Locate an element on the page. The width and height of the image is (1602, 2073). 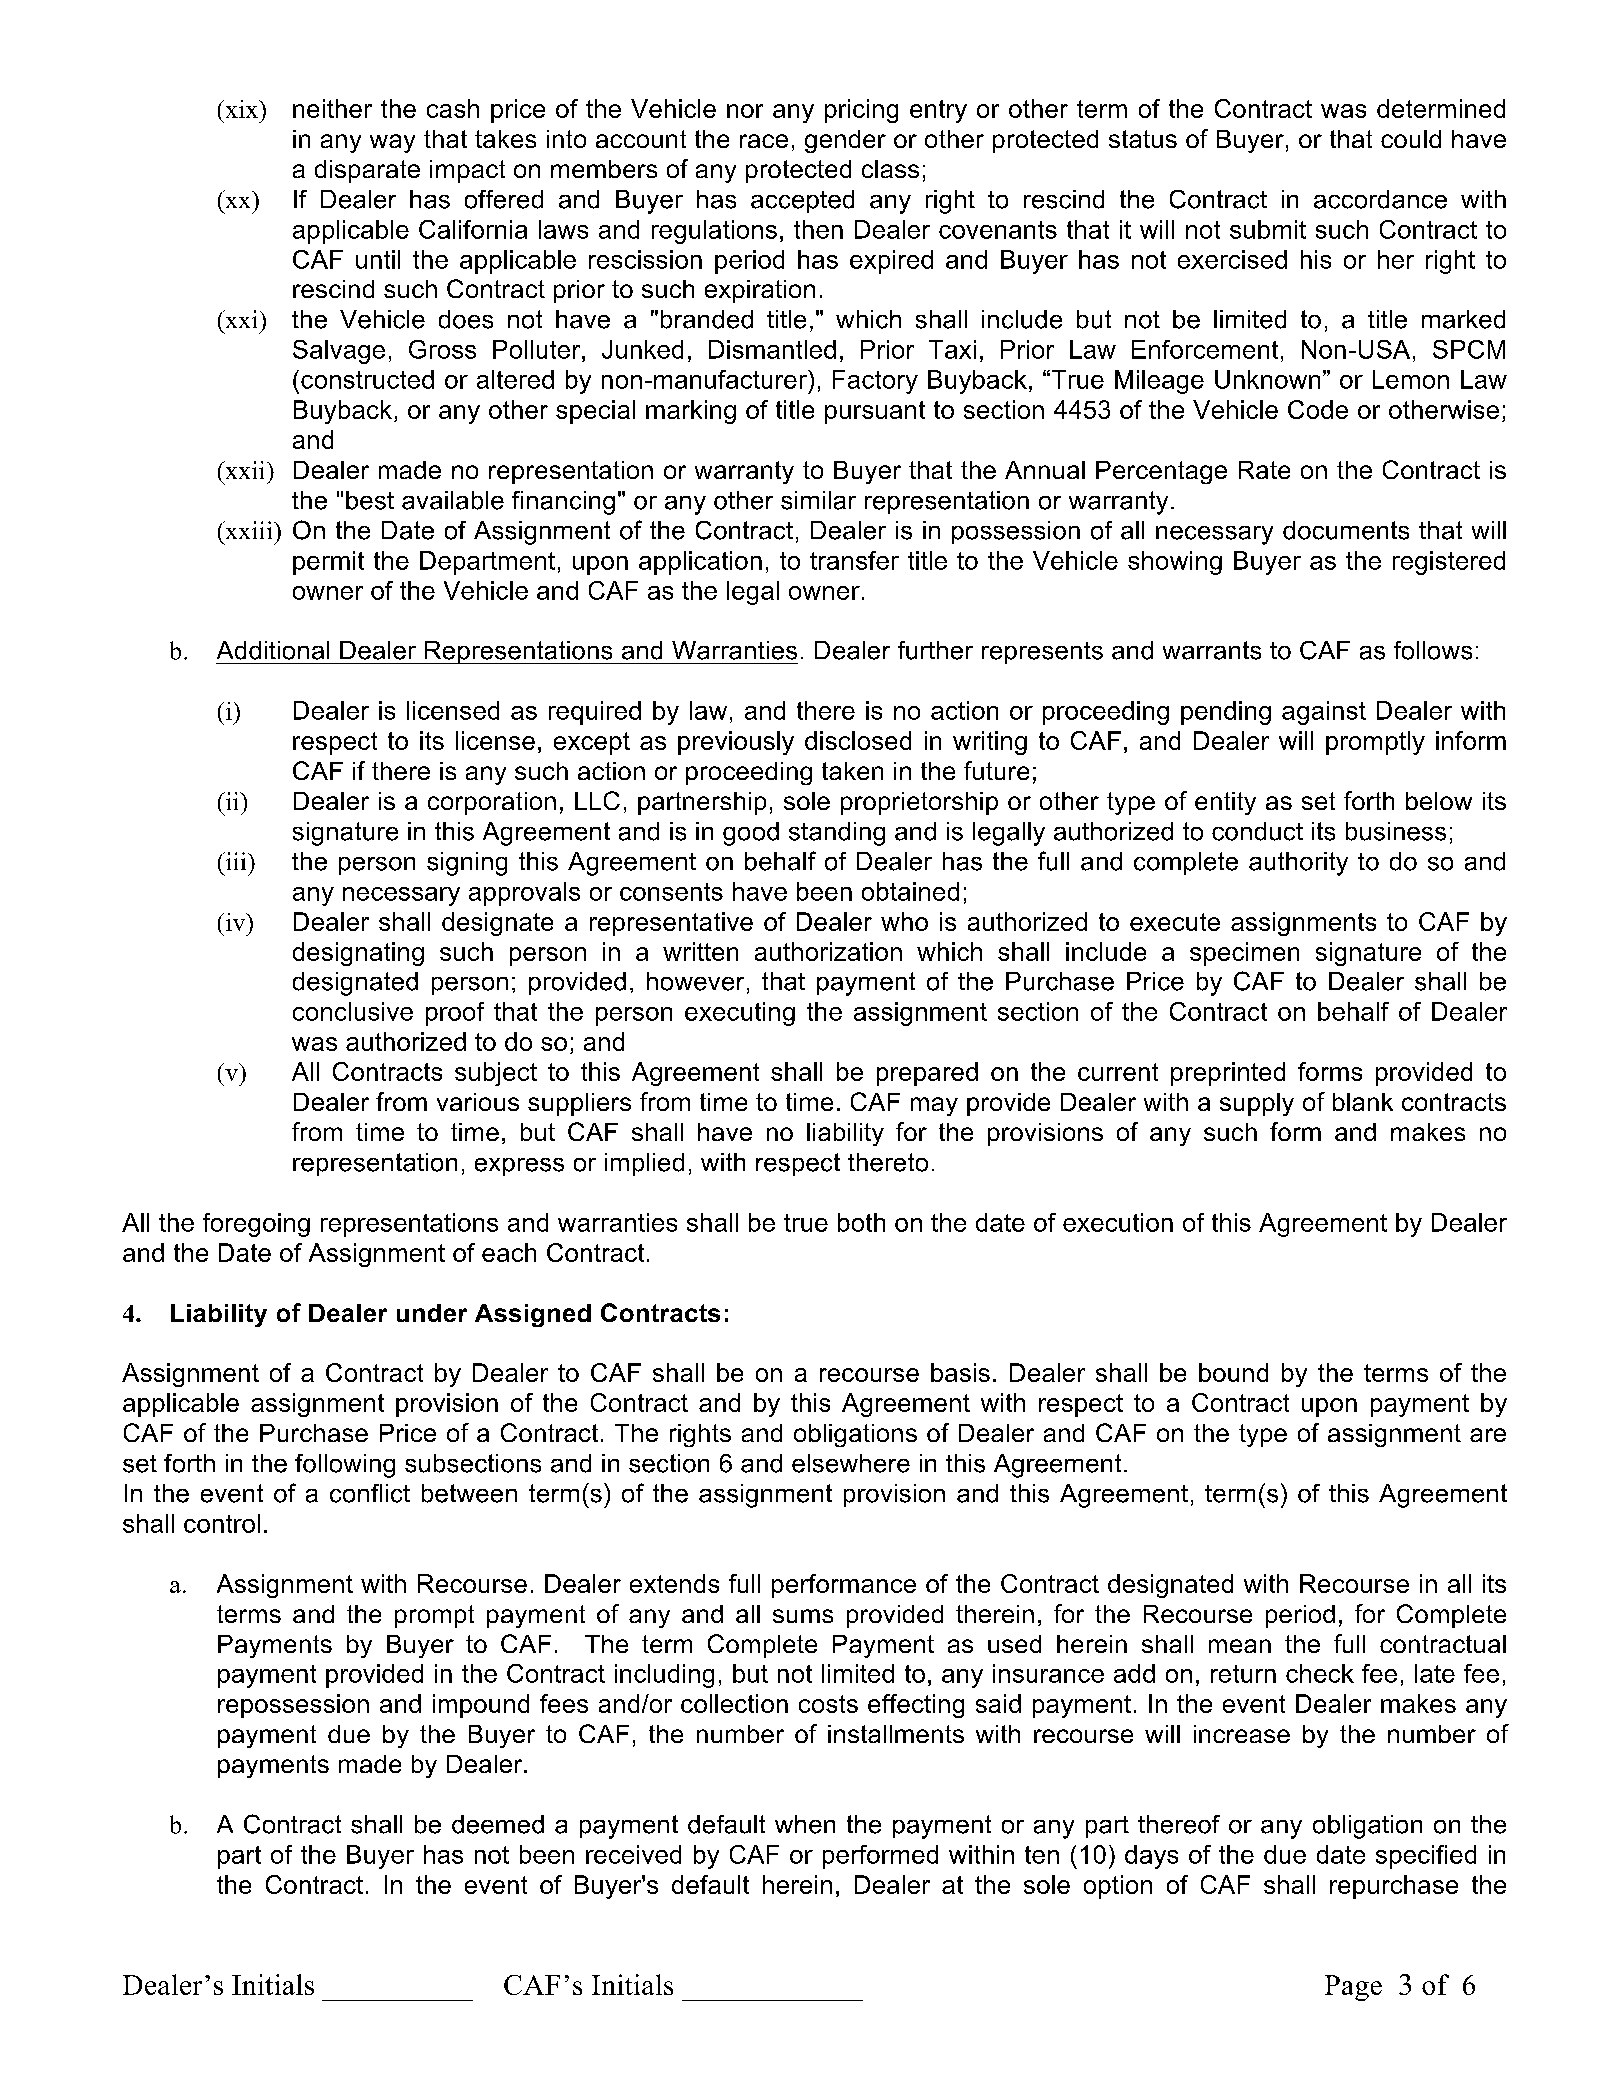
when is located at coordinates (805, 1824).
